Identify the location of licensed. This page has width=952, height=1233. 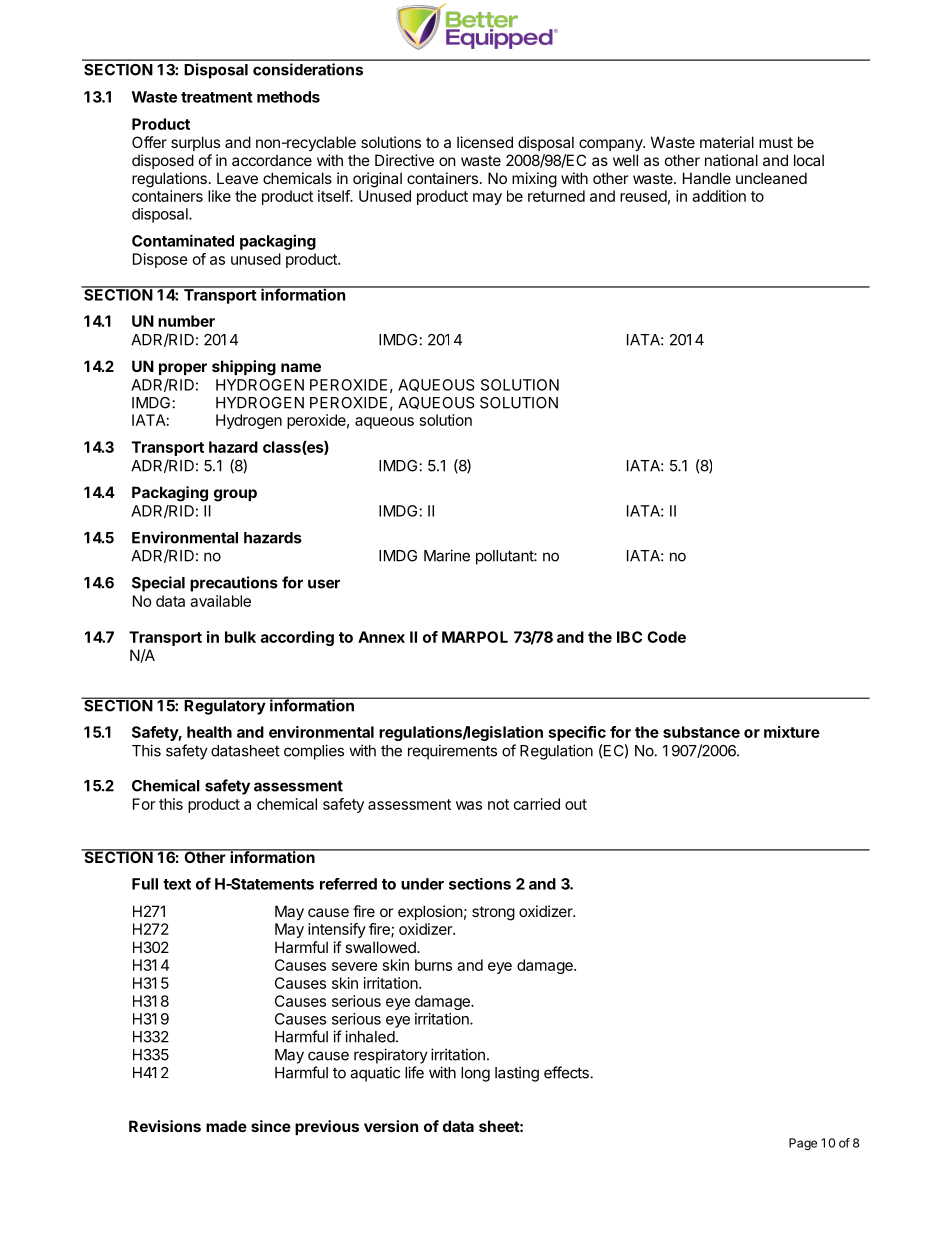
(485, 142).
